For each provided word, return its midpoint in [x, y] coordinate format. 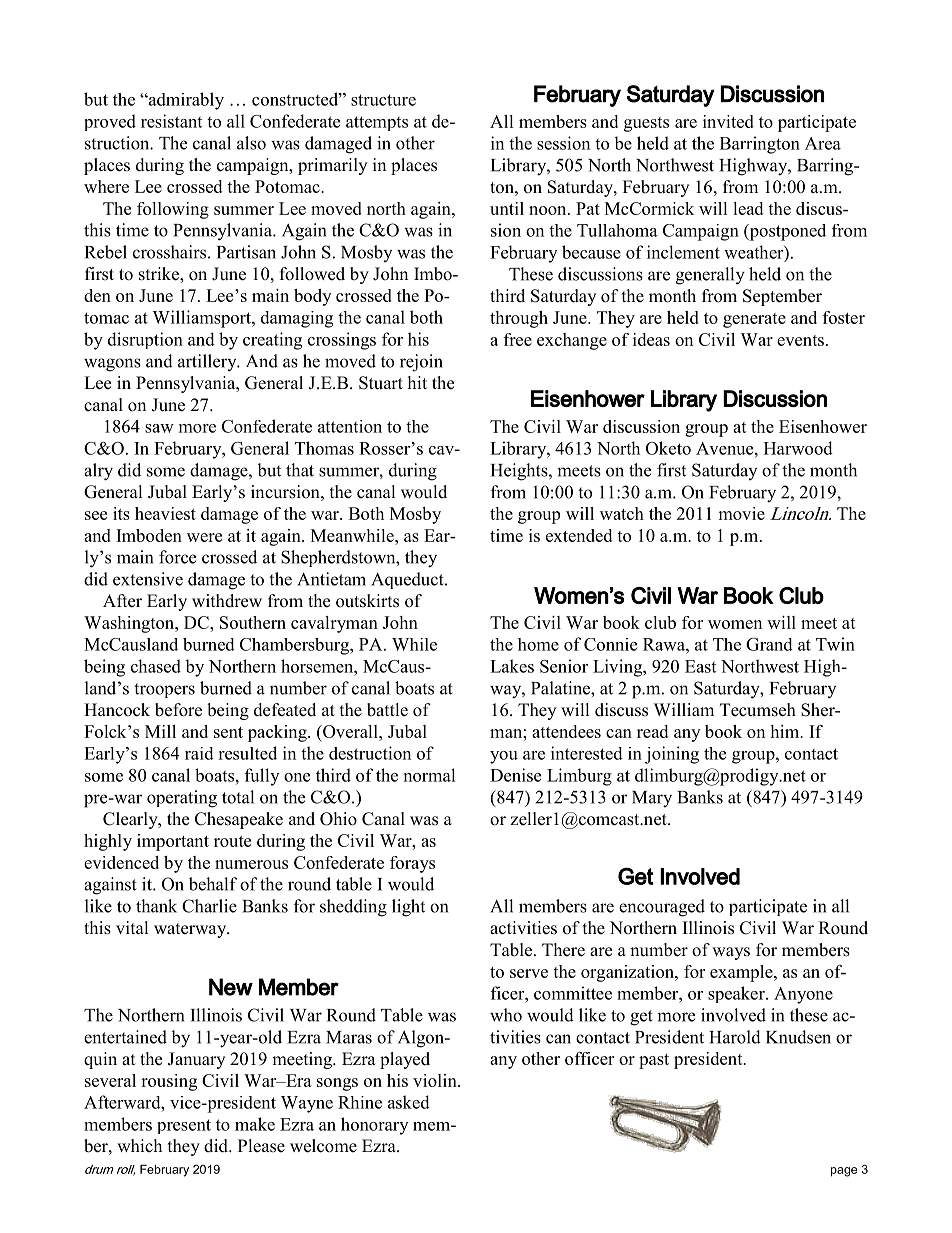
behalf [213, 884]
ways [731, 953]
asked [409, 1102]
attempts [377, 123]
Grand [769, 644]
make [255, 1124]
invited [728, 121]
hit [417, 382]
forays [412, 864]
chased [156, 666]
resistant [171, 121]
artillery [208, 362]
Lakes [512, 666]
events [800, 340]
